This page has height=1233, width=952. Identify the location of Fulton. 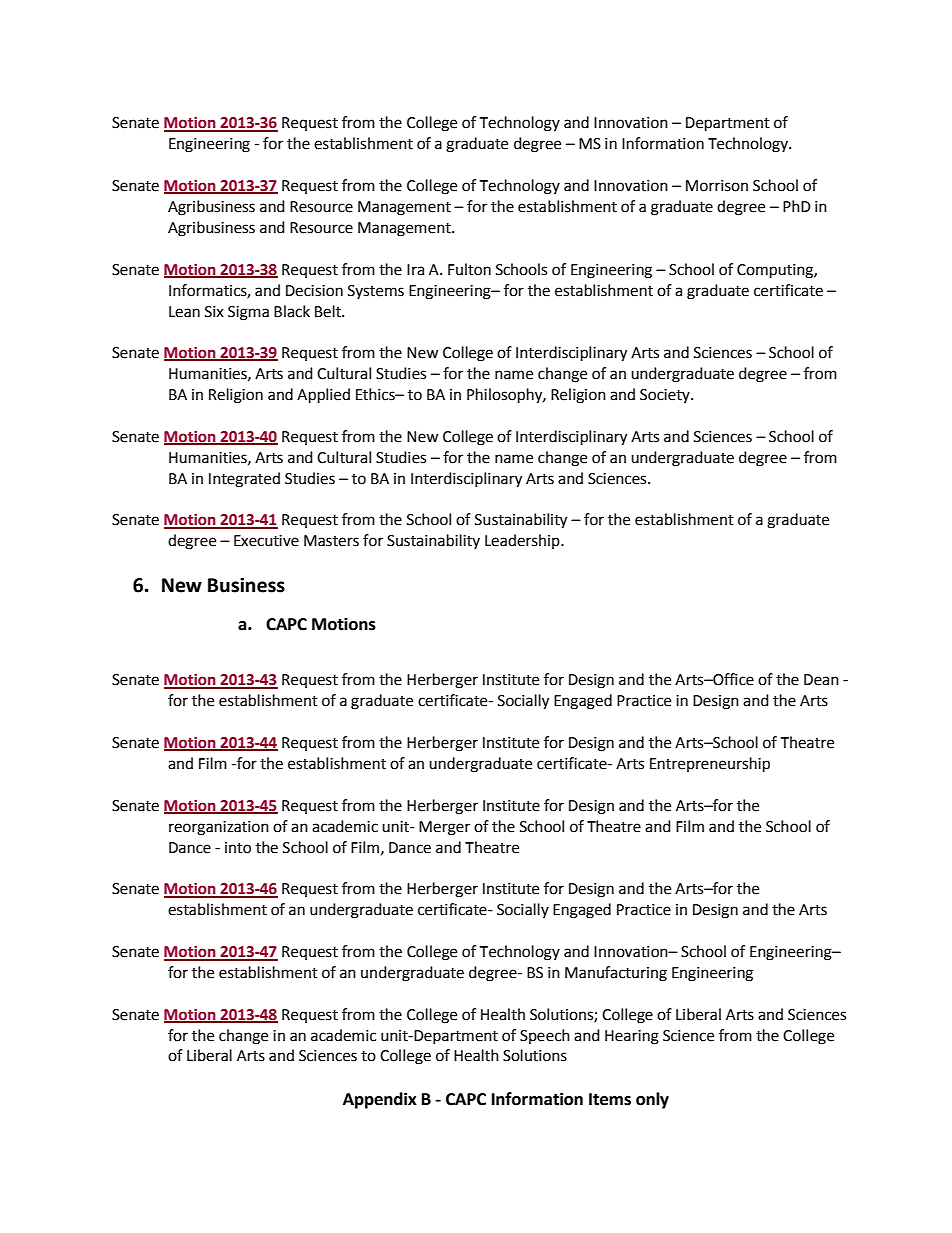
(469, 269).
